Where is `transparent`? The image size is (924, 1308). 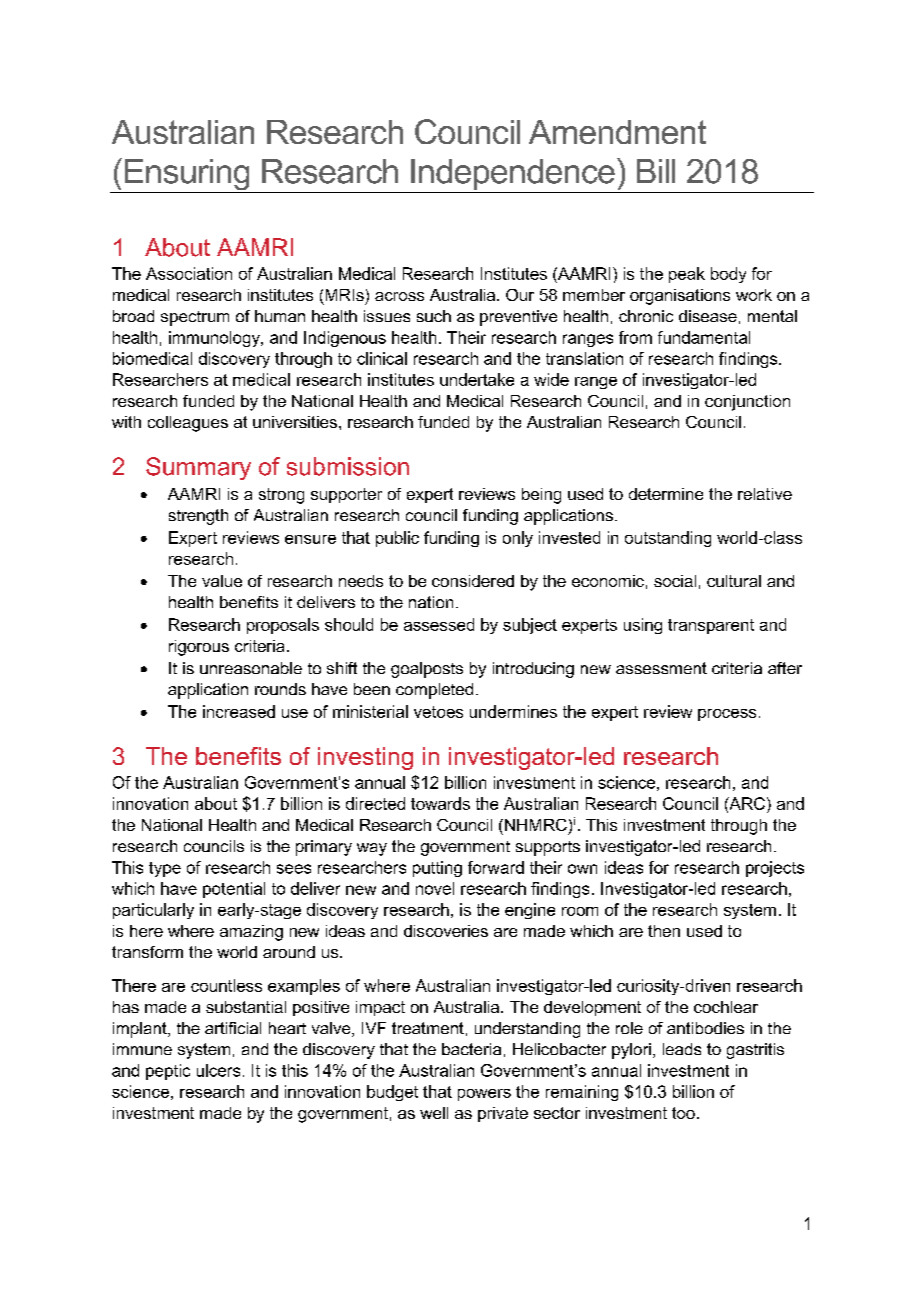
transparent is located at coordinates (711, 626).
